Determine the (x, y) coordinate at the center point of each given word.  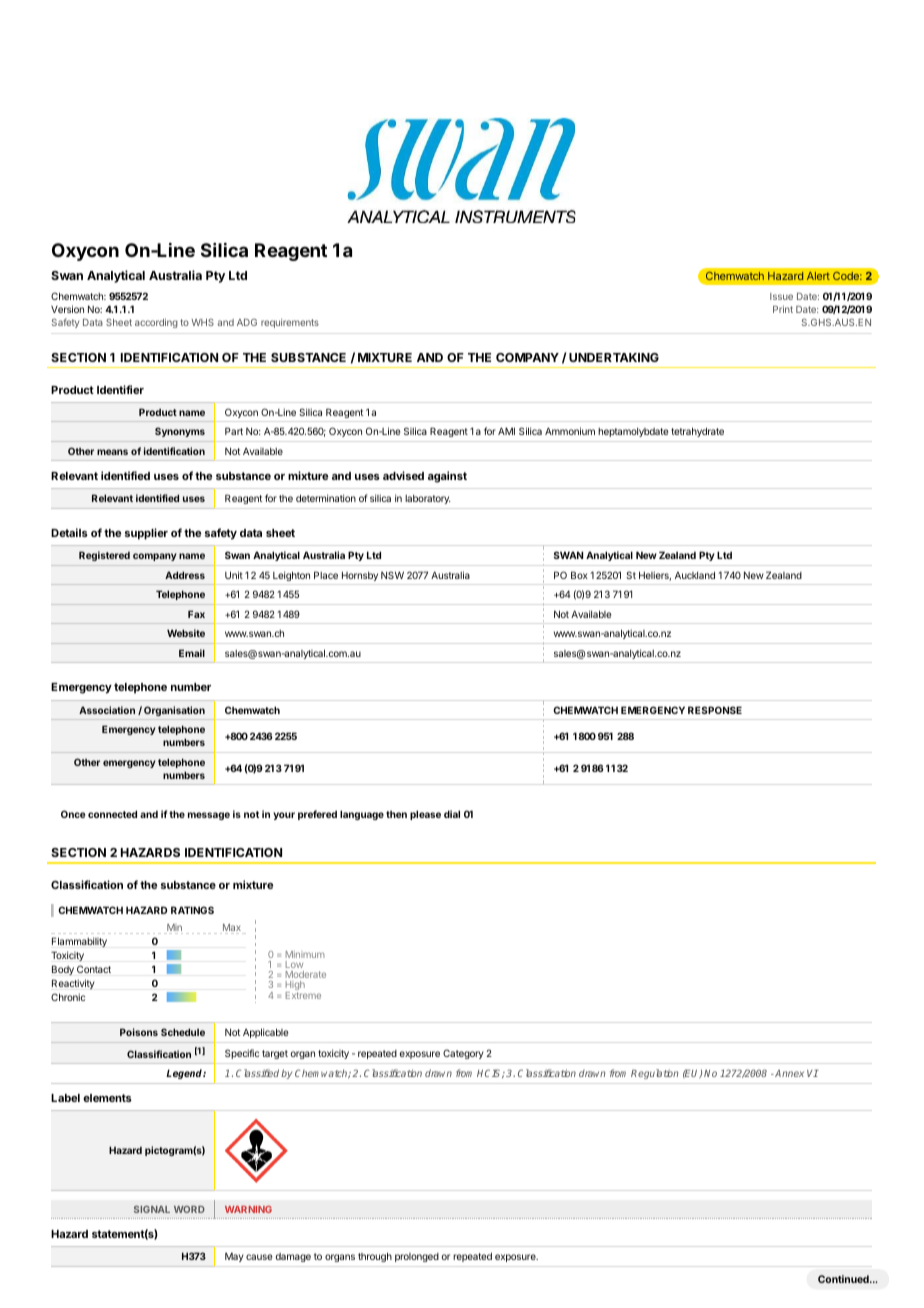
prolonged (417, 1257)
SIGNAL (152, 1209)
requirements (290, 323)
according (156, 323)
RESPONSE (715, 710)
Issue (781, 296)
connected (112, 814)
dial (452, 814)
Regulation (654, 1074)
